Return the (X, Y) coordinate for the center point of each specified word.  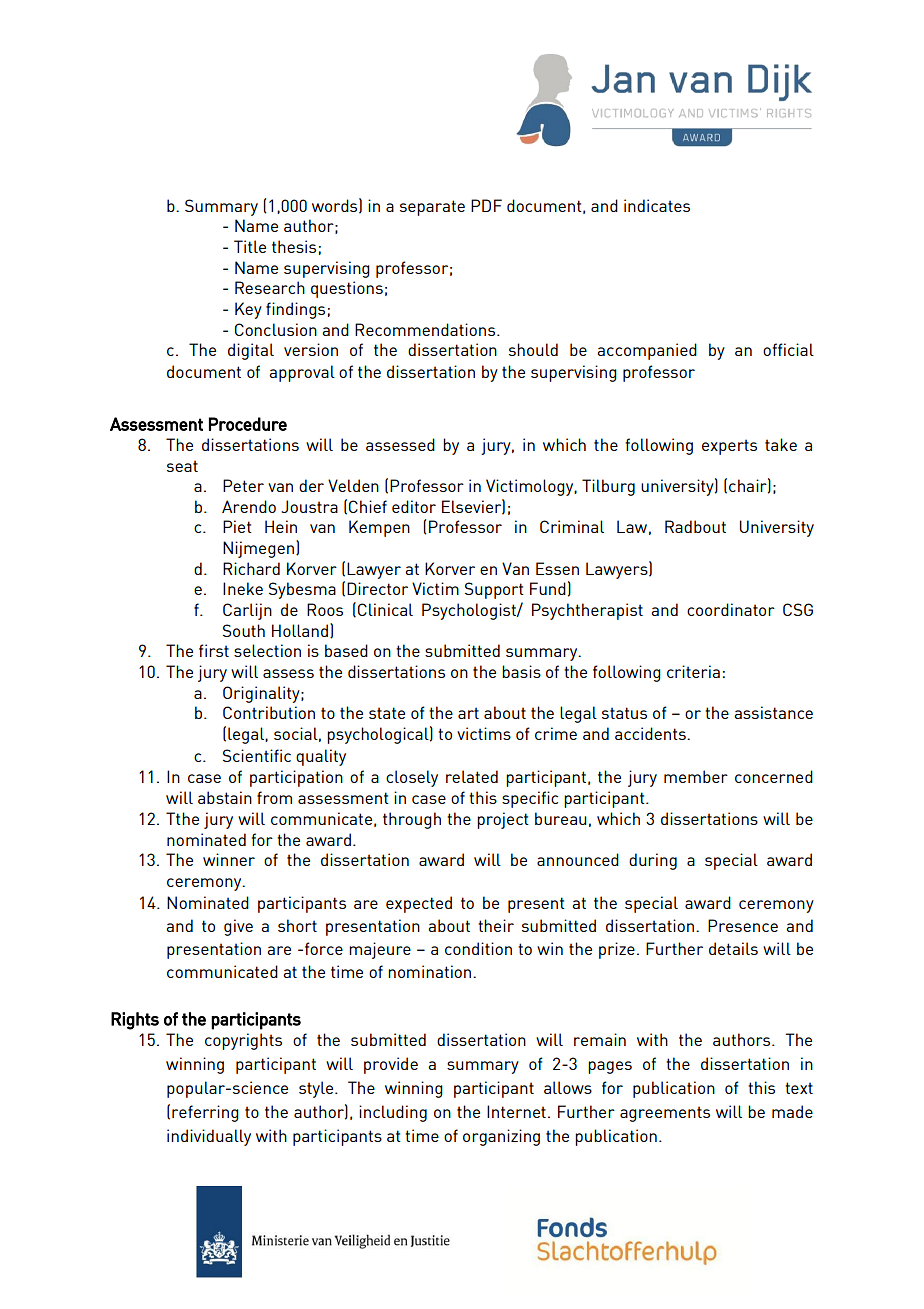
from (274, 797)
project (503, 820)
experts (729, 447)
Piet (237, 526)
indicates (657, 205)
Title (250, 246)
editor (414, 506)
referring (205, 1113)
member (696, 776)
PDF (486, 205)
